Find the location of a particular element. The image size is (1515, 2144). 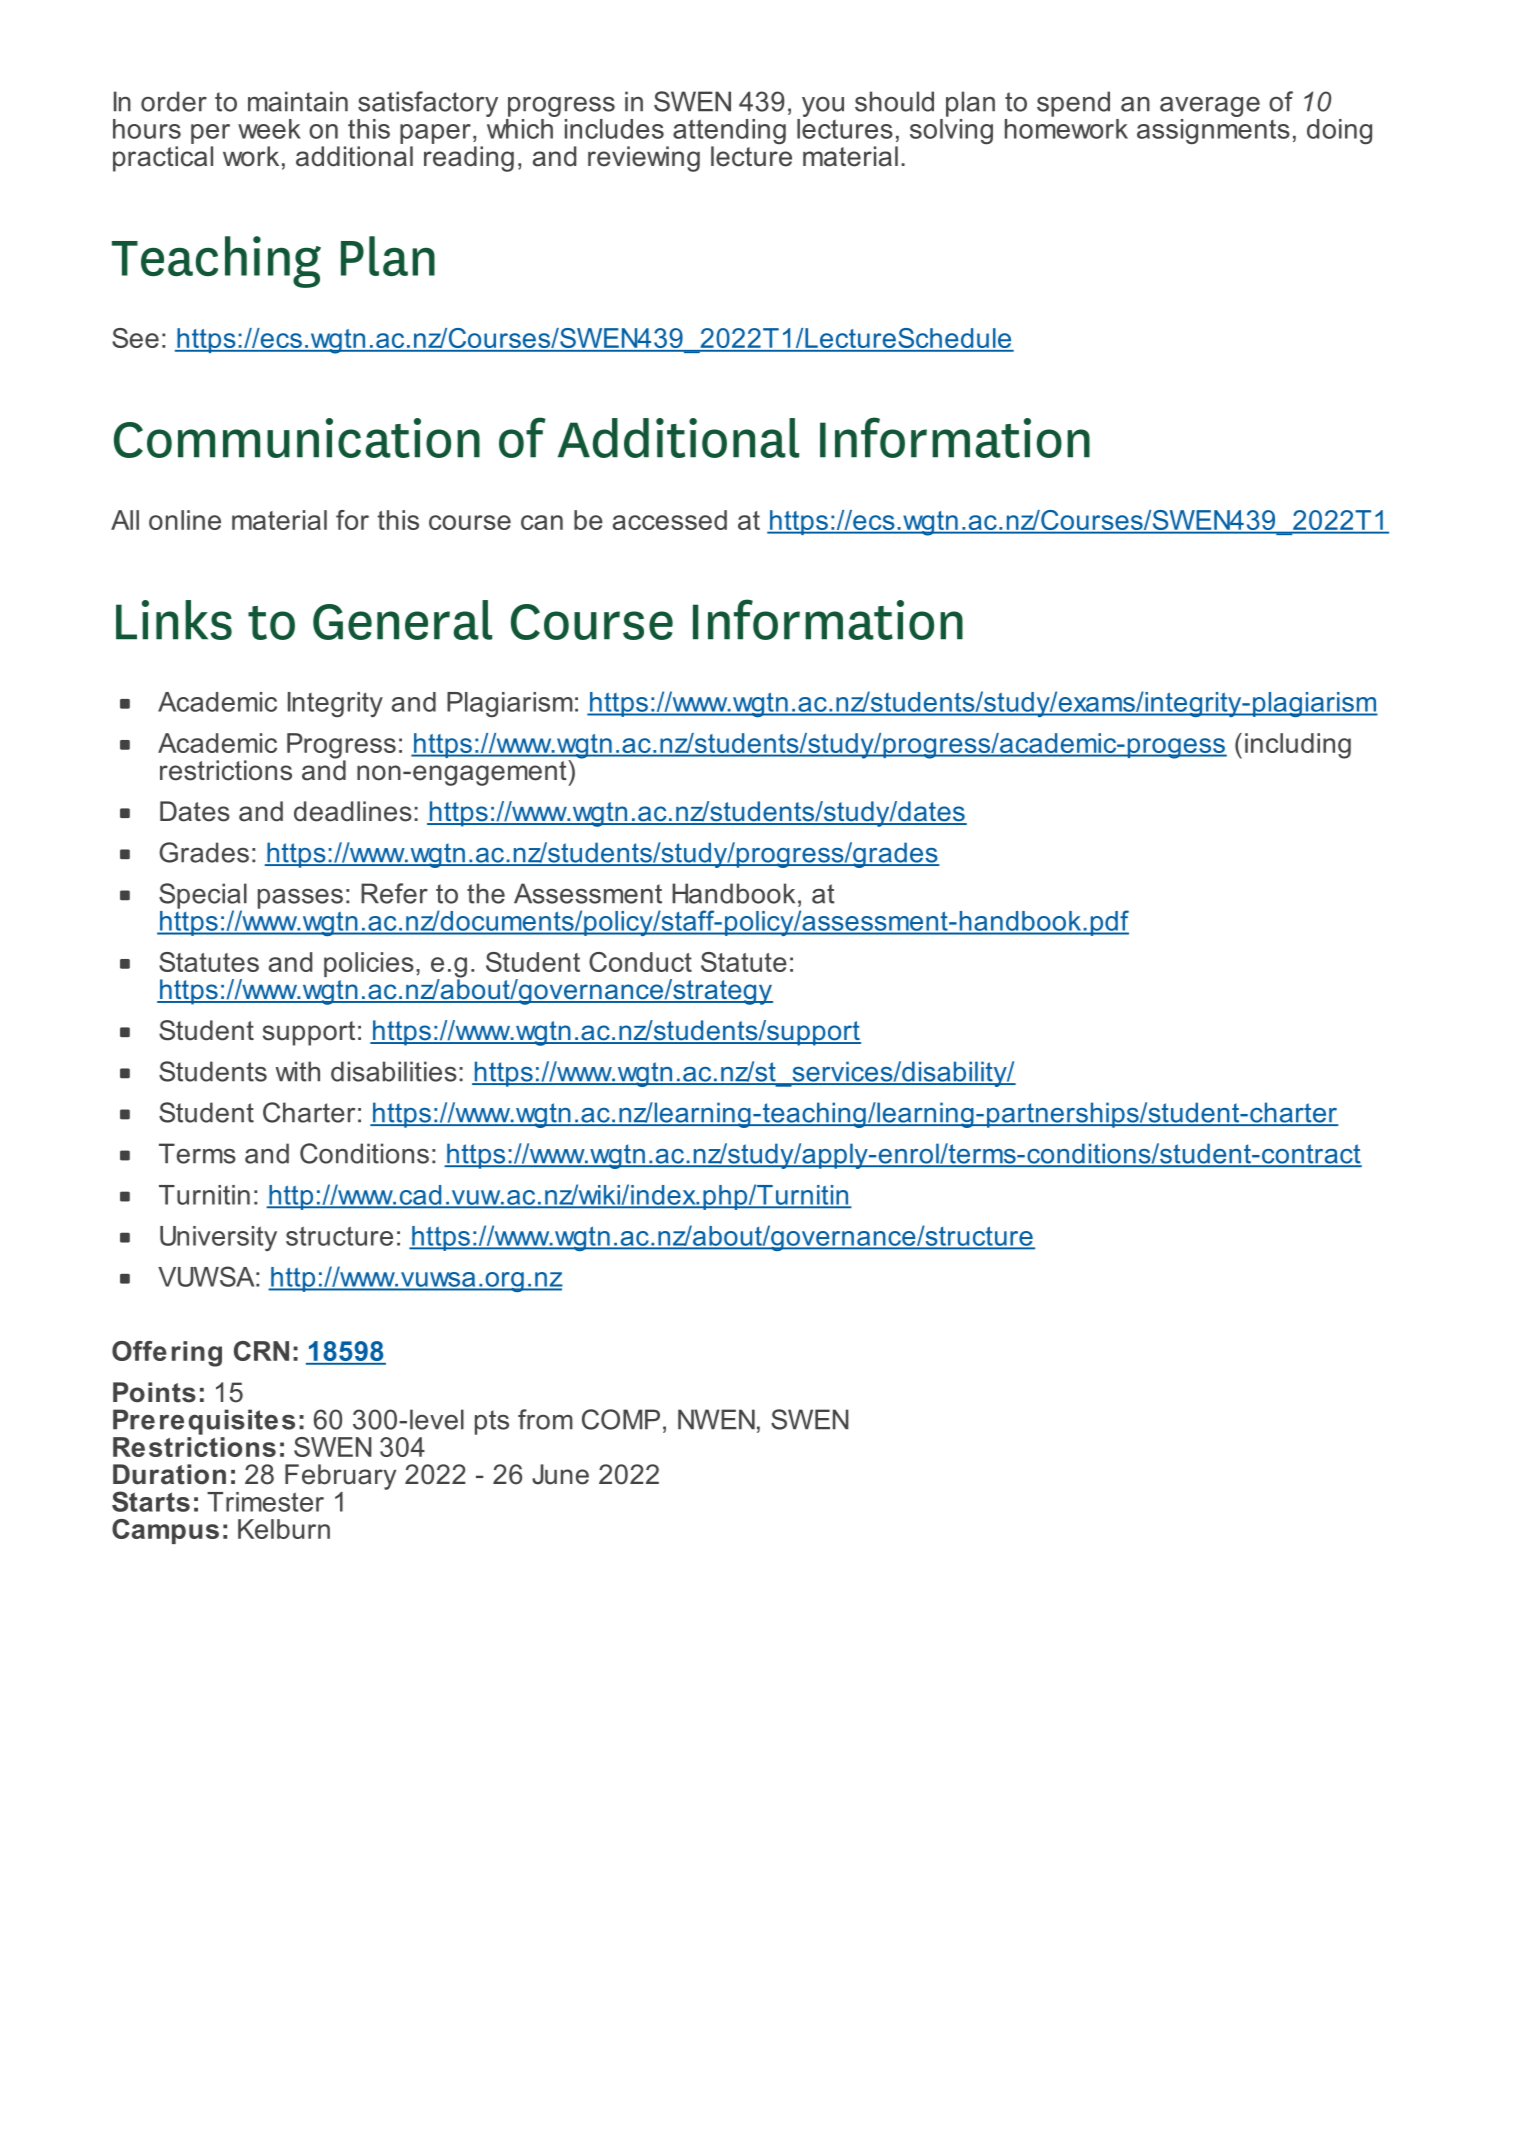

accessed is located at coordinates (670, 520).
